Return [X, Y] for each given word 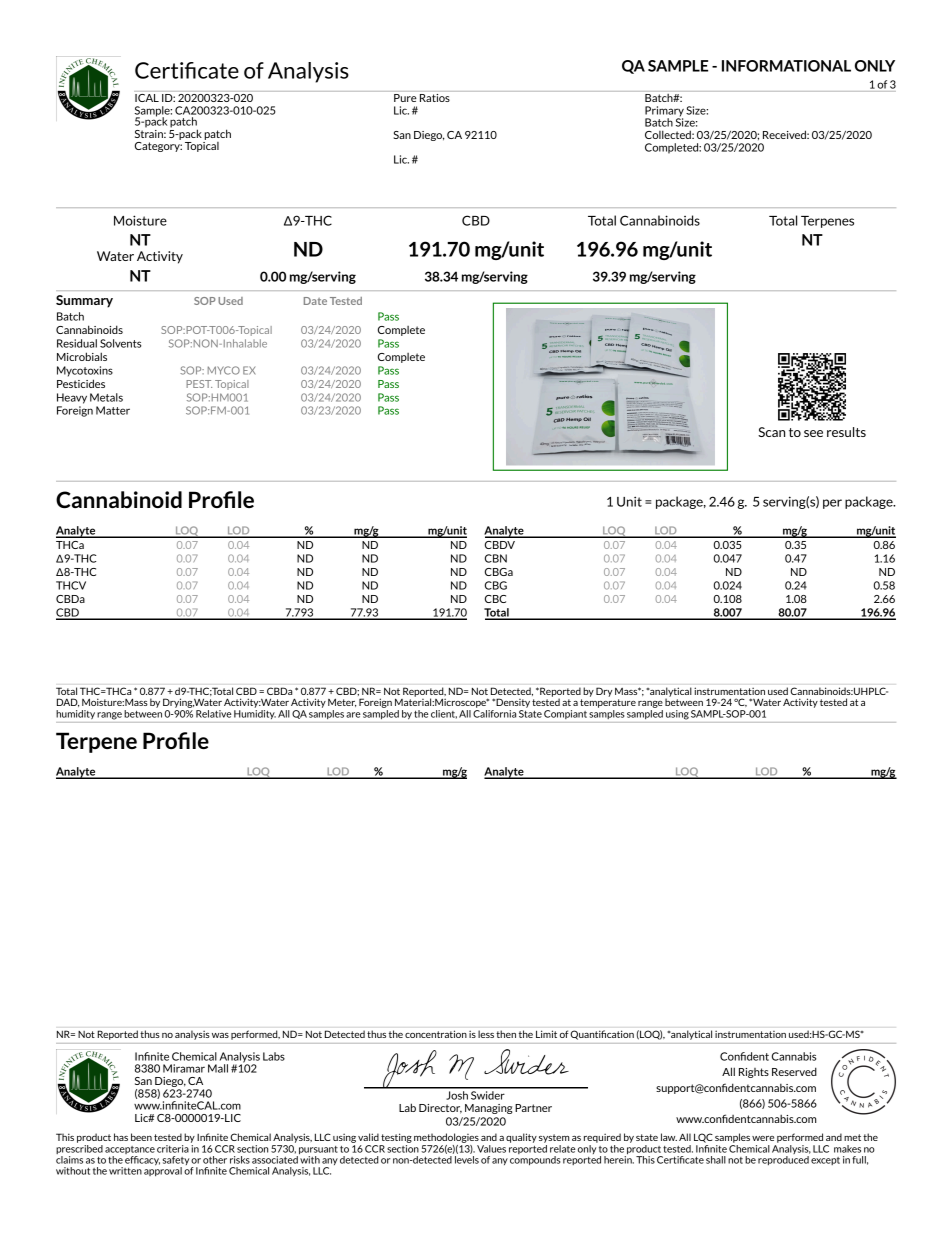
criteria [173, 1149]
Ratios [435, 96]
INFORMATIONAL [786, 66]
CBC [495, 599]
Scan [771, 432]
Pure [405, 96]
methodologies [446, 1138]
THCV [71, 585]
